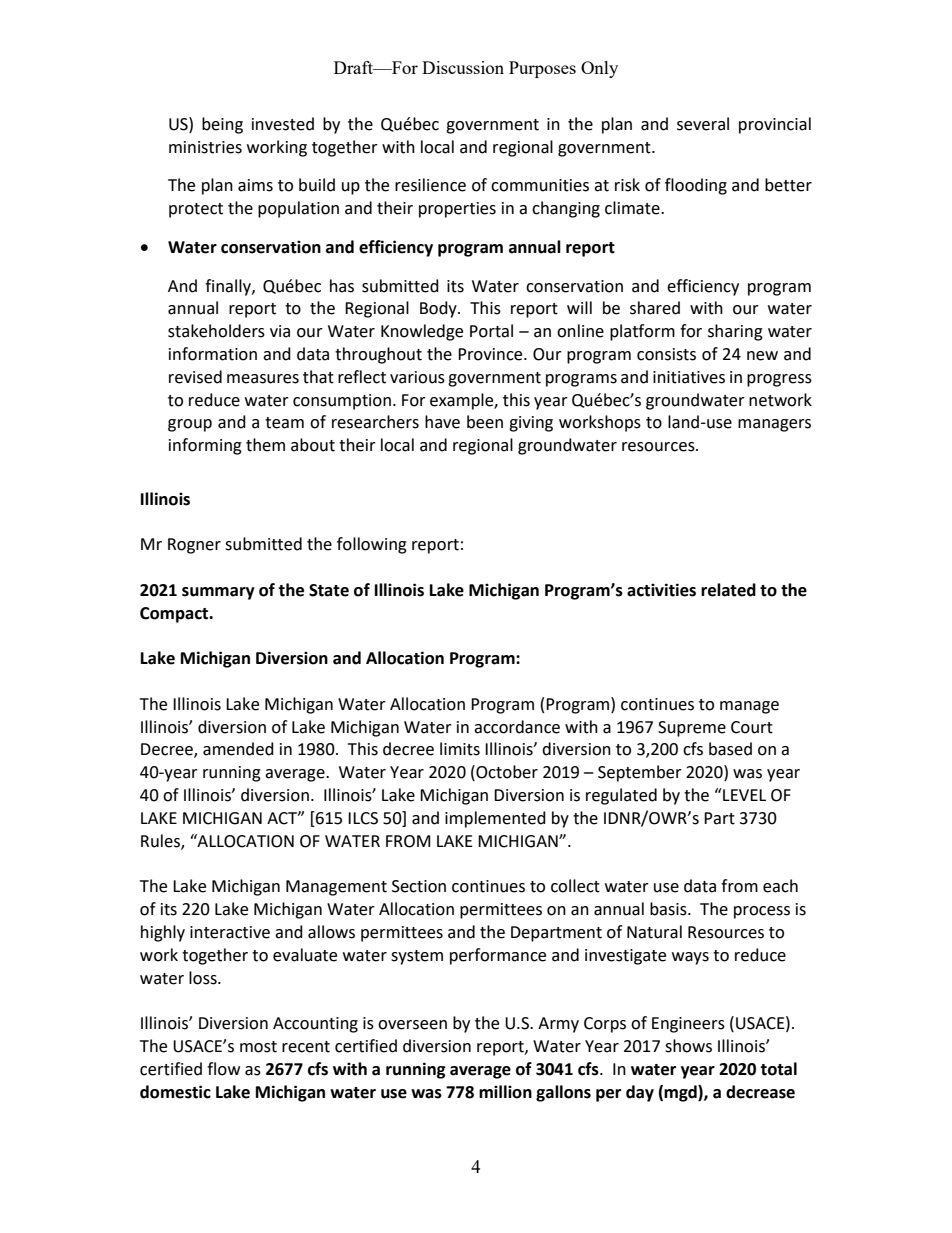 This screenshot has height=1233, width=952. What do you see at coordinates (703, 124) in the screenshot?
I see `several` at bounding box center [703, 124].
